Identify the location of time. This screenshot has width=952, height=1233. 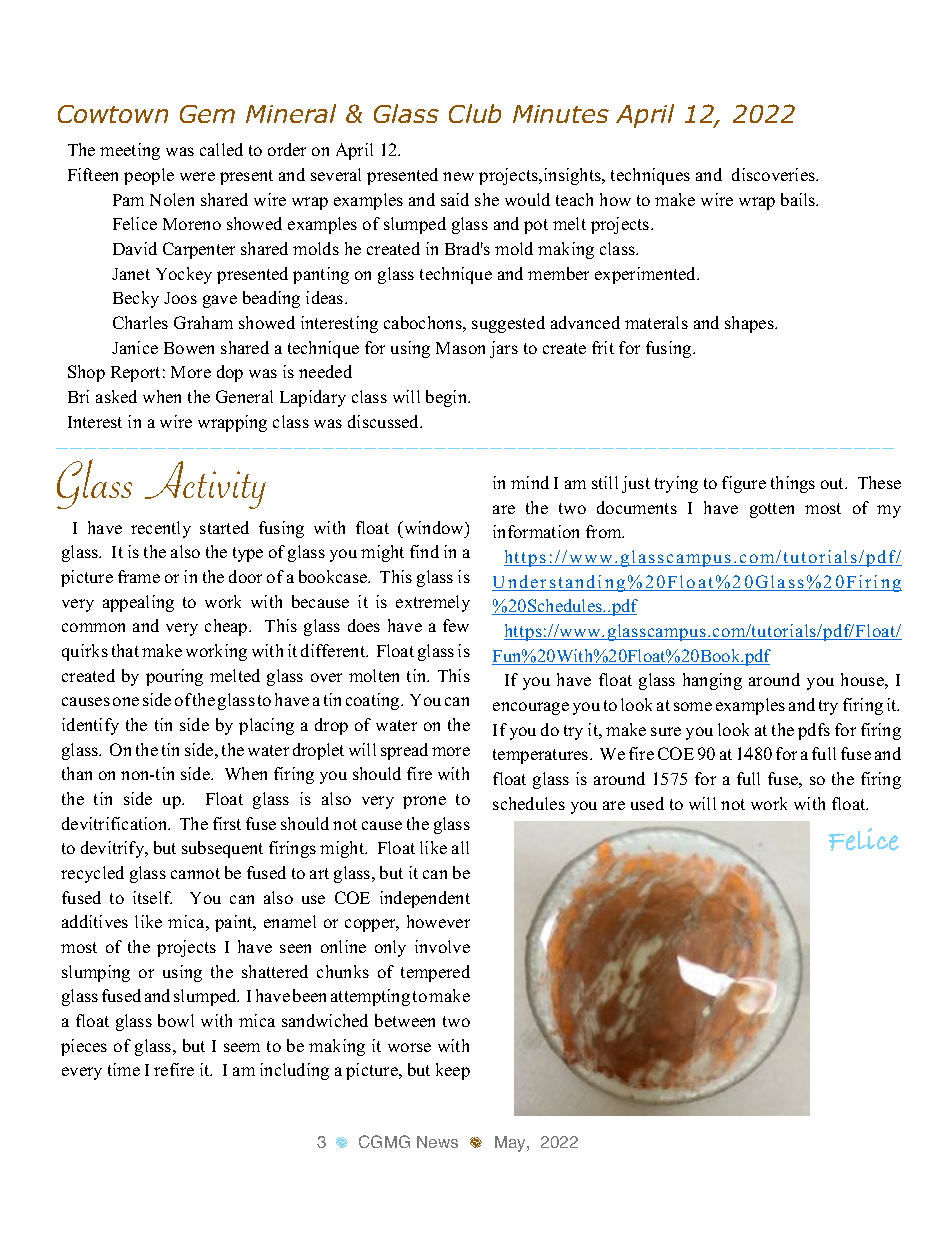
(124, 1069).
